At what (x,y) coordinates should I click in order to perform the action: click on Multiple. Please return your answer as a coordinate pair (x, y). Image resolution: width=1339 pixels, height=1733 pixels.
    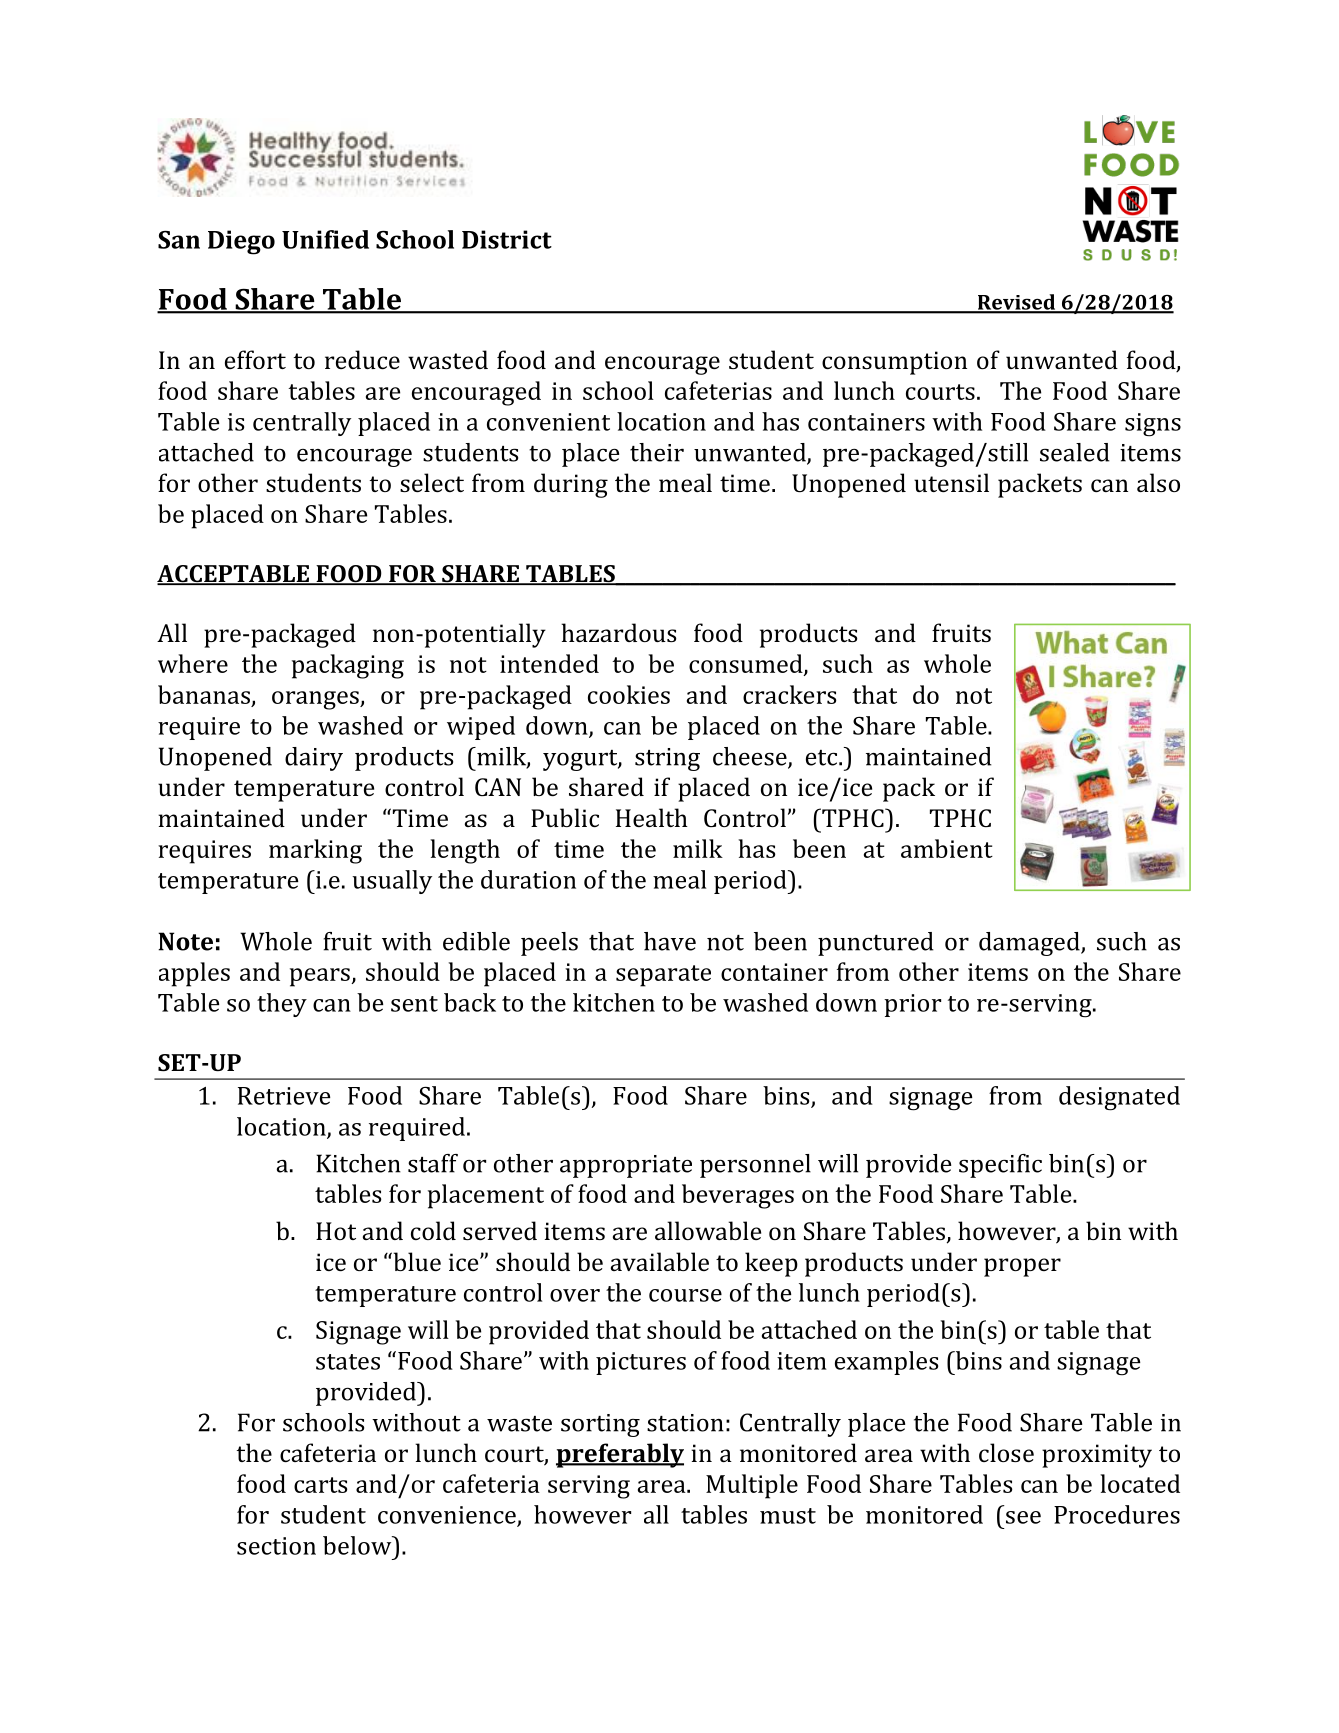
    Looking at the image, I should click on (752, 1486).
